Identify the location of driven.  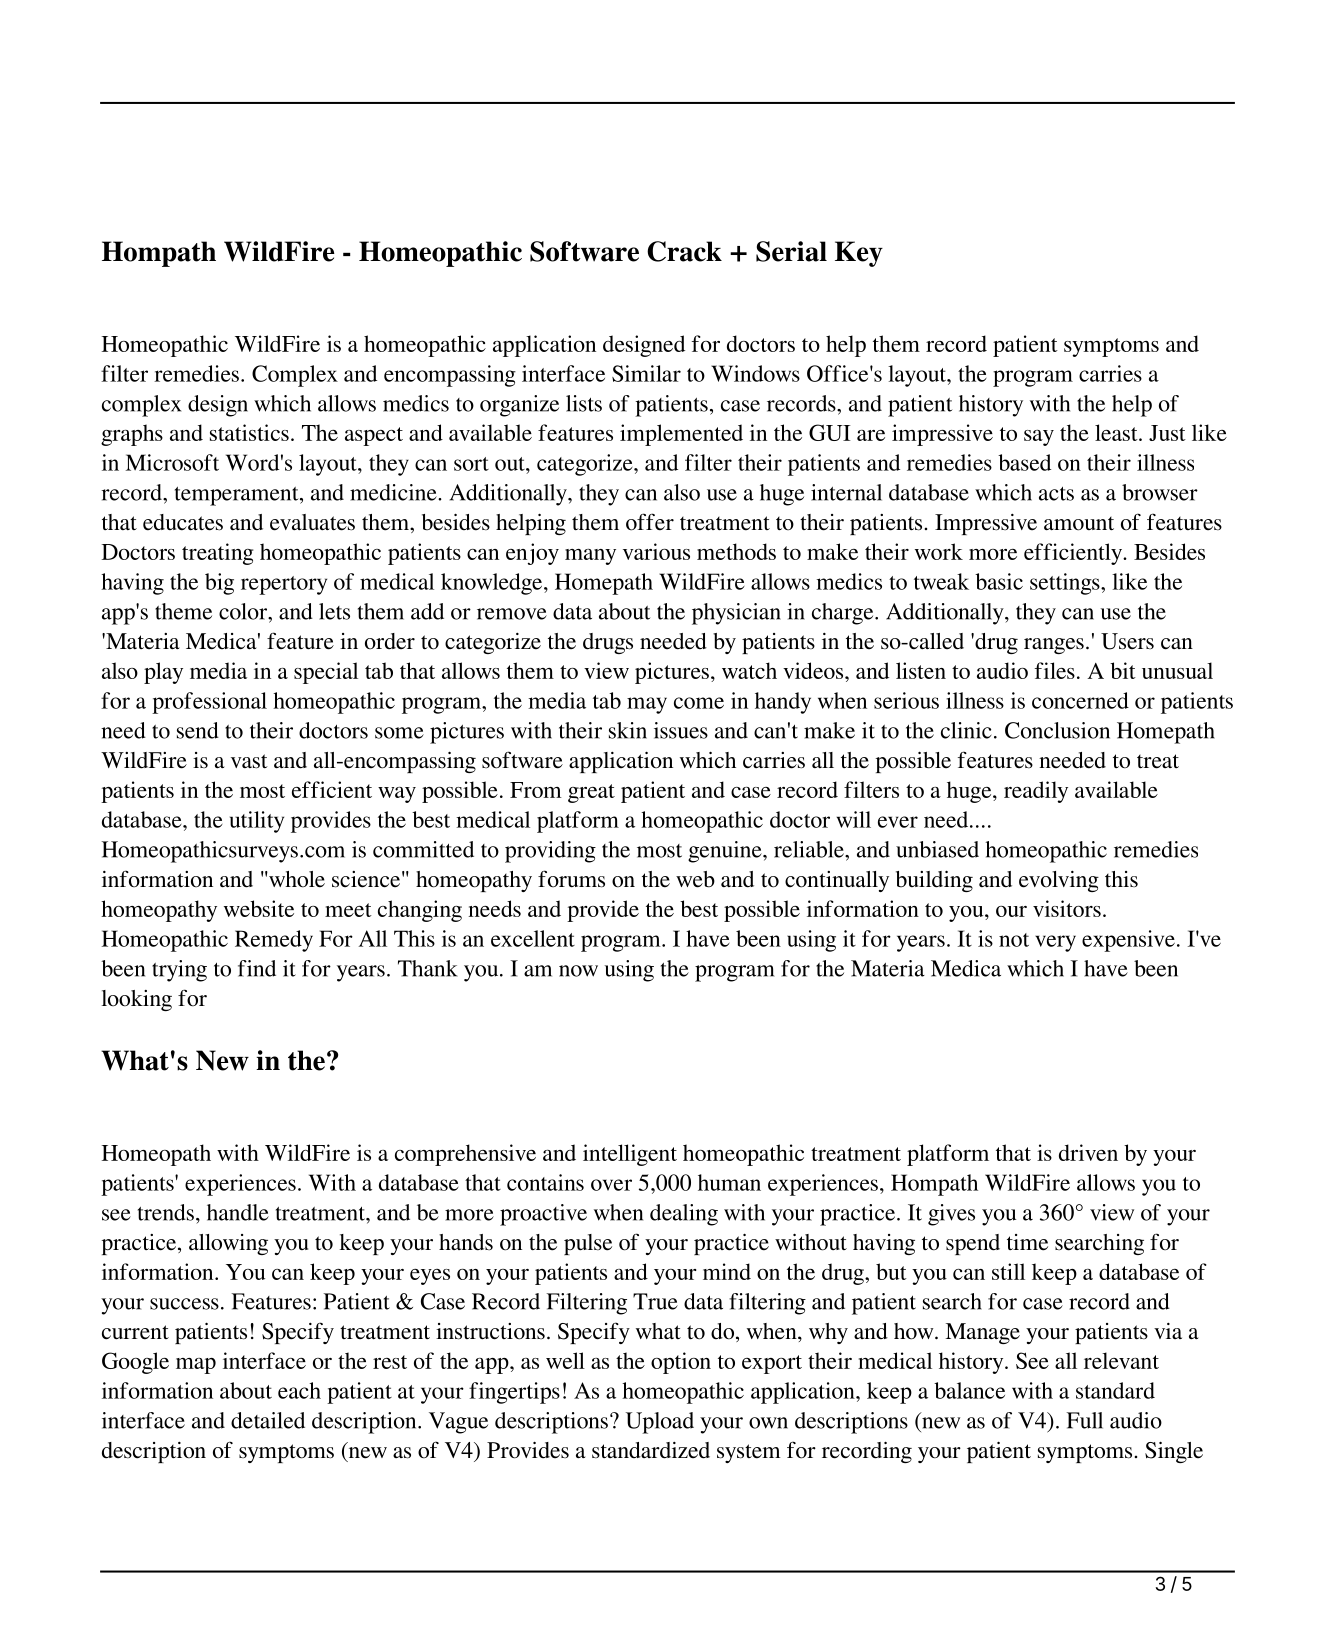
(1088, 1152).
